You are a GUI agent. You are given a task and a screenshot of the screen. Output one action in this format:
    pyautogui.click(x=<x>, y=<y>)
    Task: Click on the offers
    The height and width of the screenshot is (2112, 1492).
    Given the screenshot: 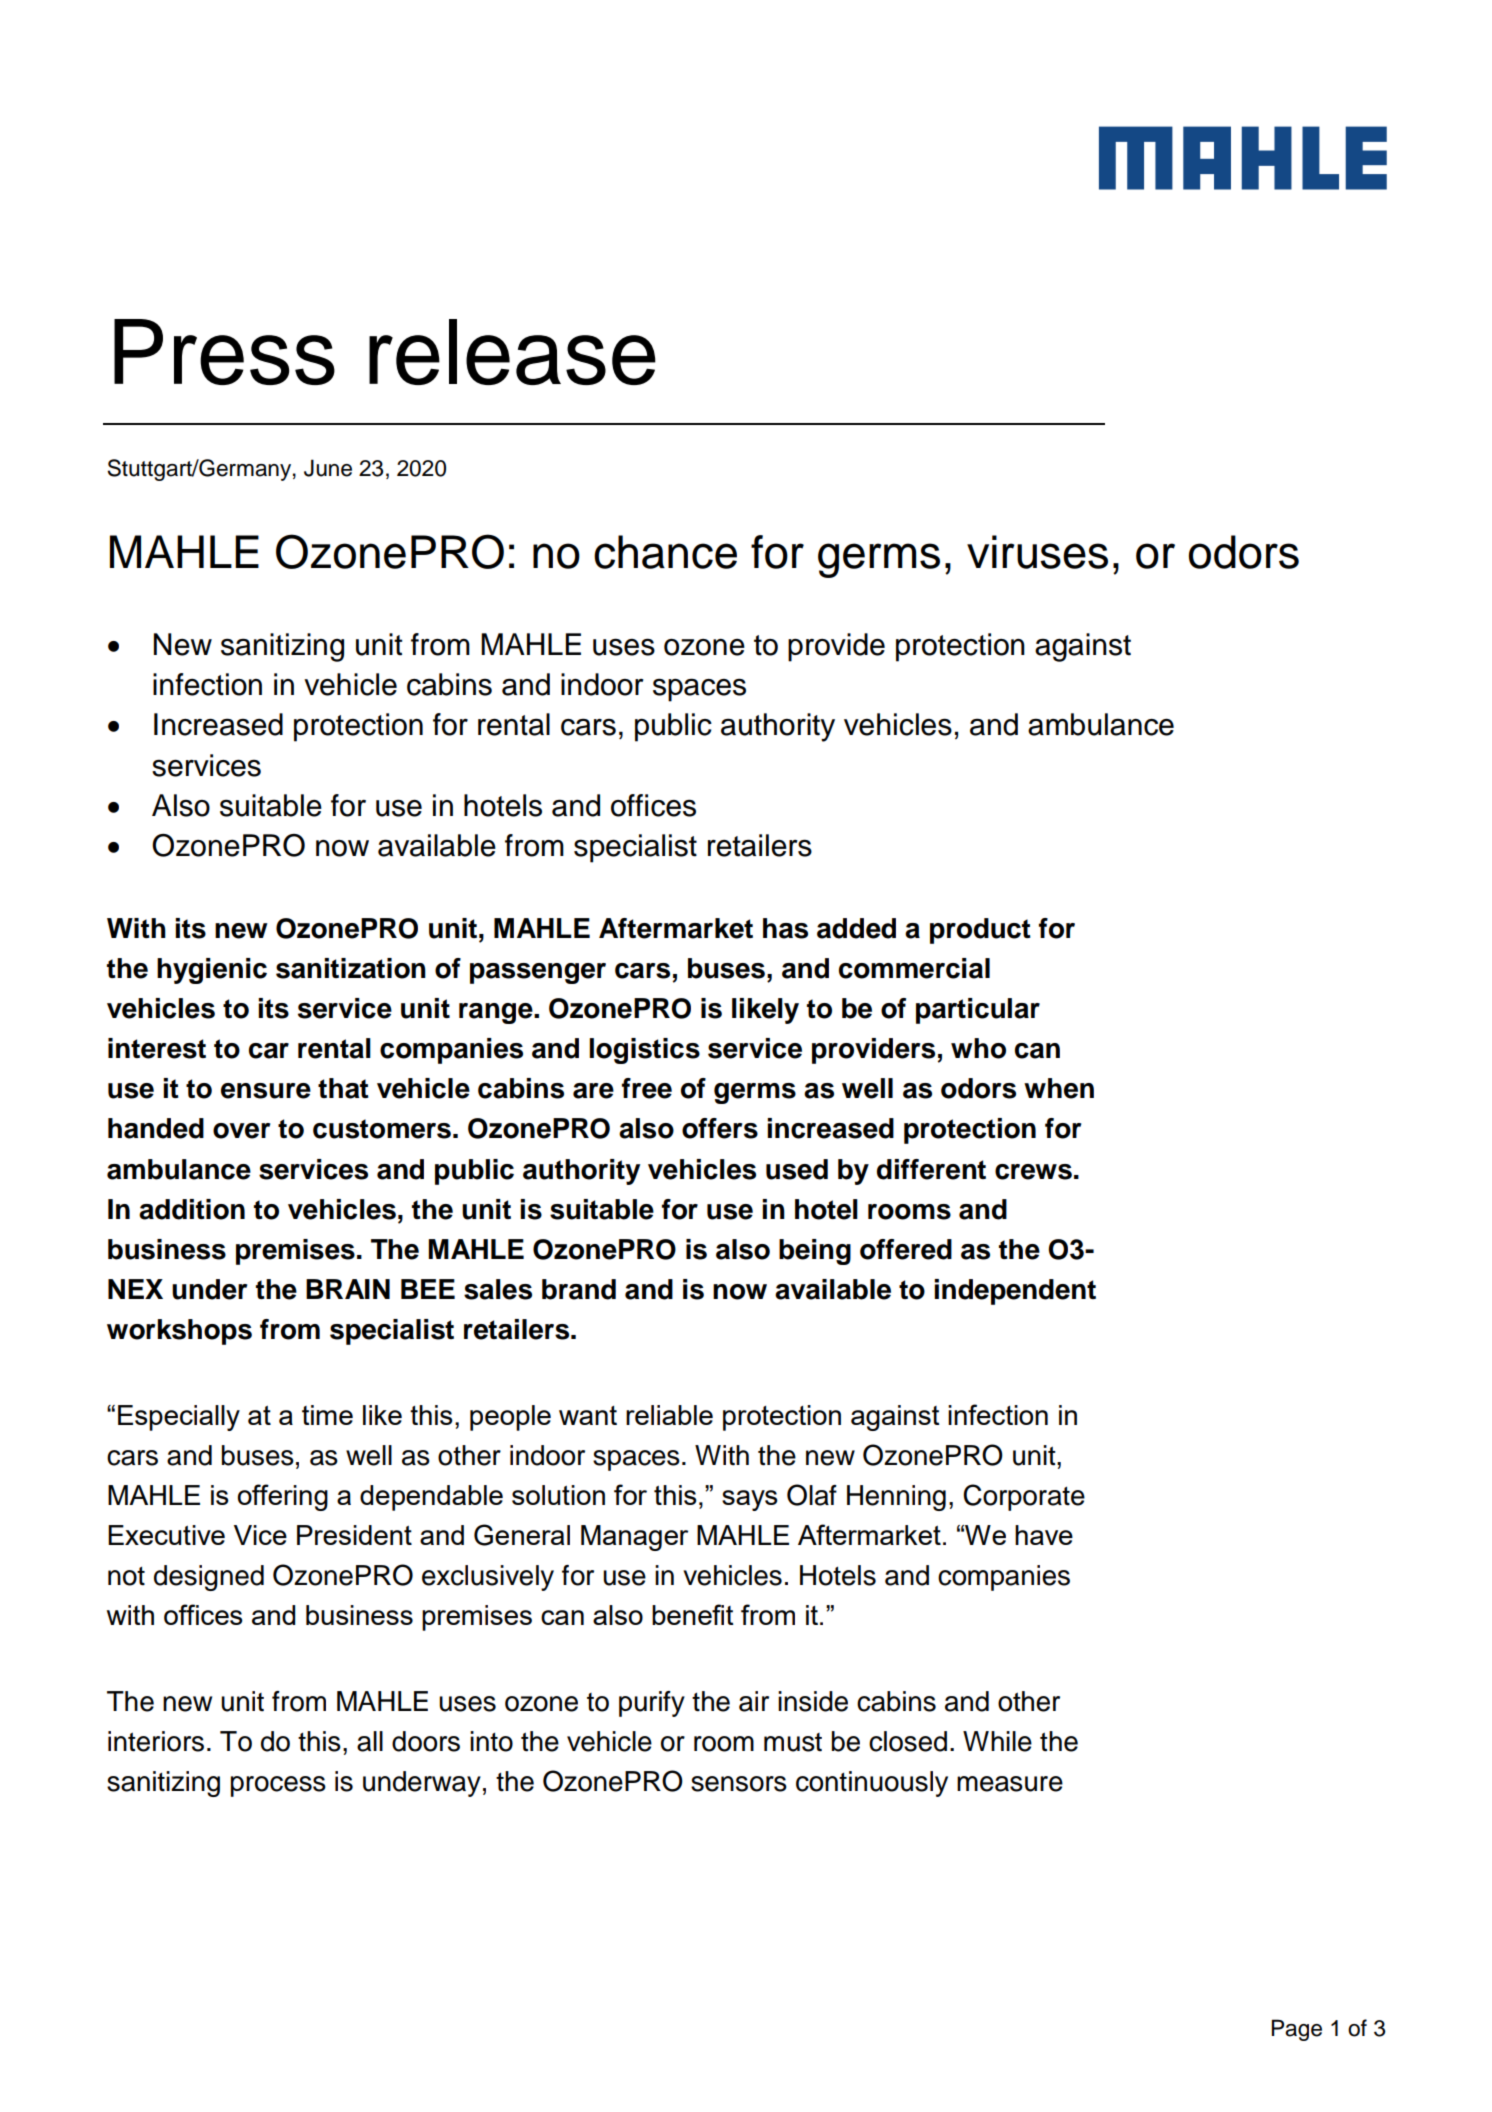 What is the action you would take?
    pyautogui.click(x=720, y=1128)
